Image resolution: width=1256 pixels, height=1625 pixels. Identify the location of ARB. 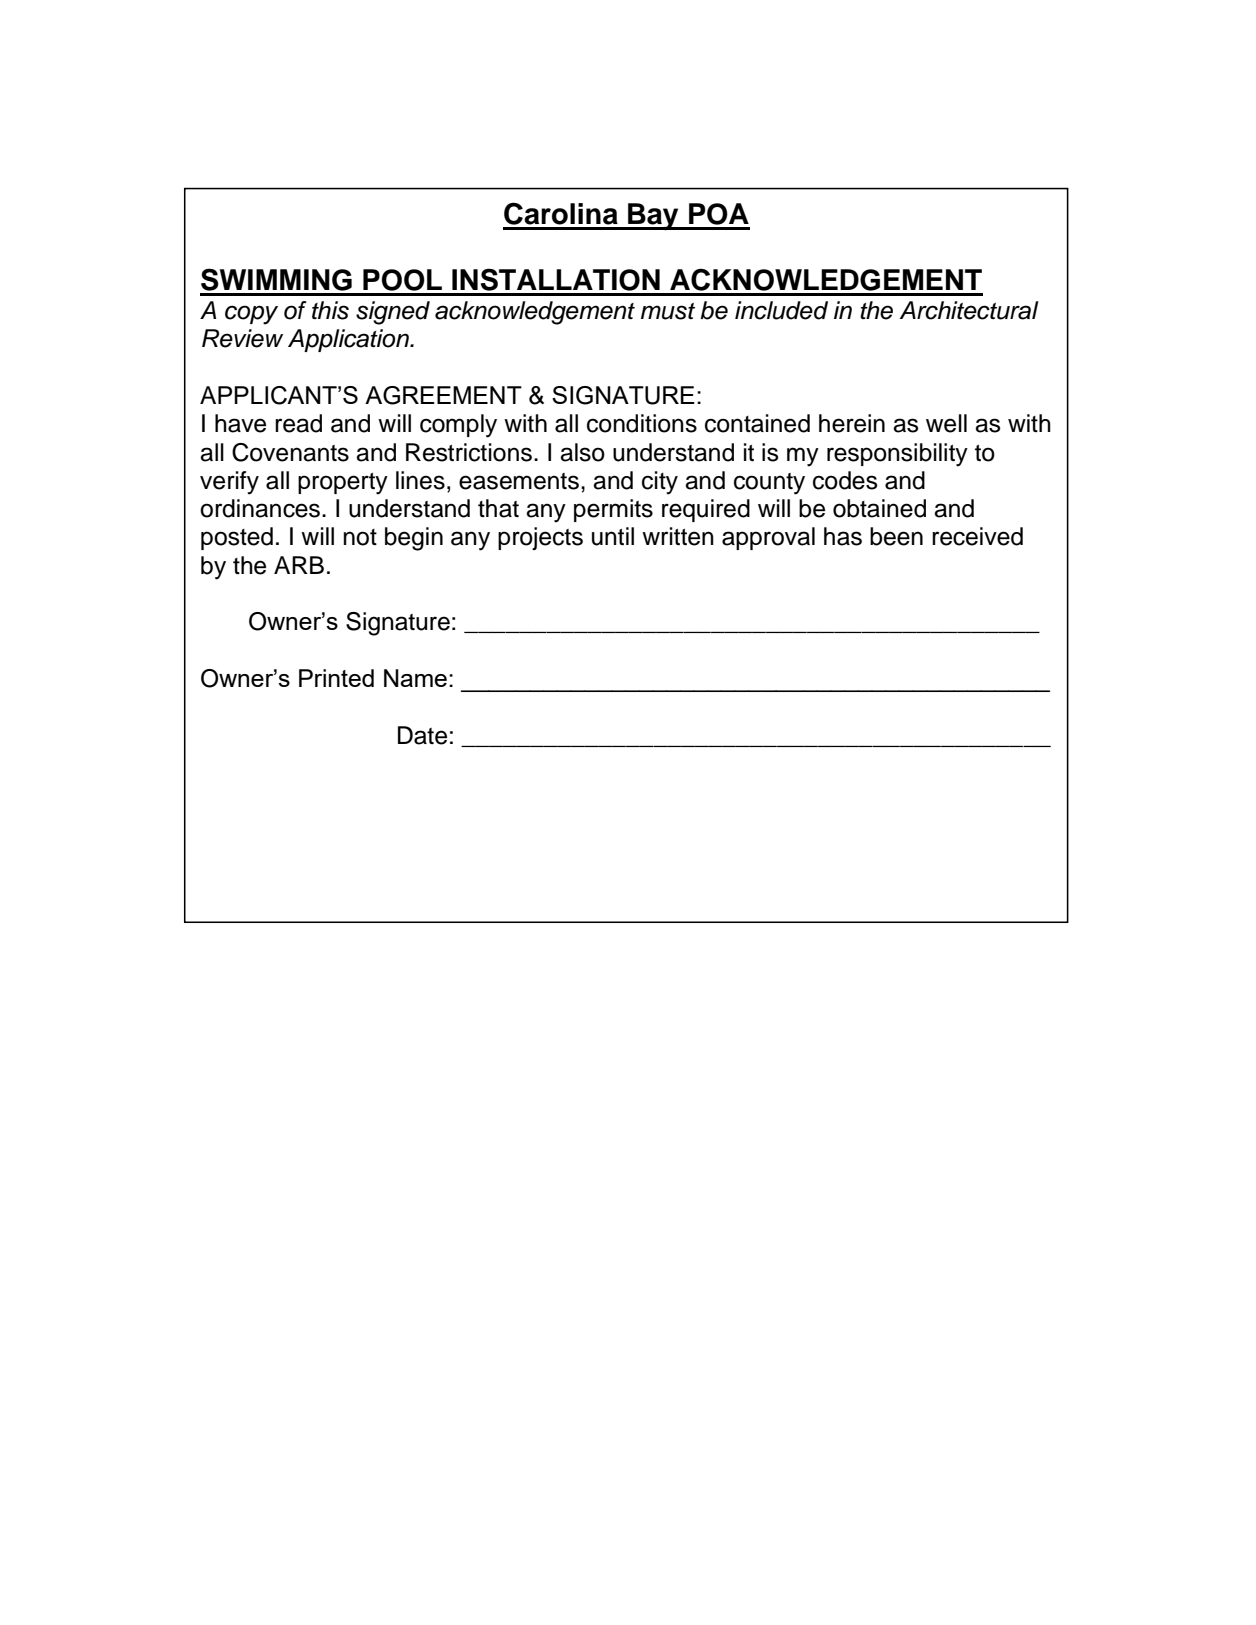
(299, 565).
